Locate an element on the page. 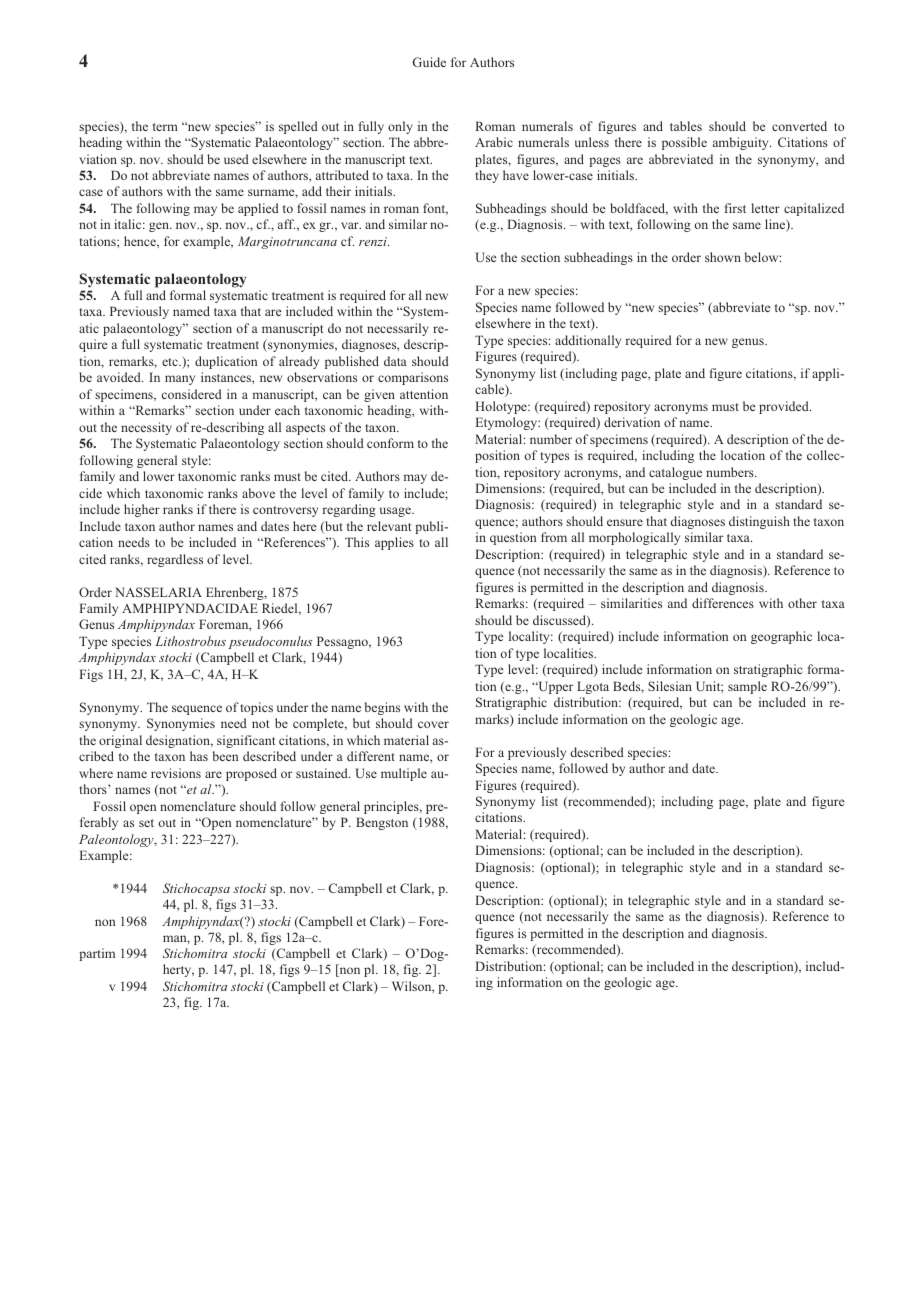 The image size is (924, 1308). revisions is located at coordinates (176, 773).
